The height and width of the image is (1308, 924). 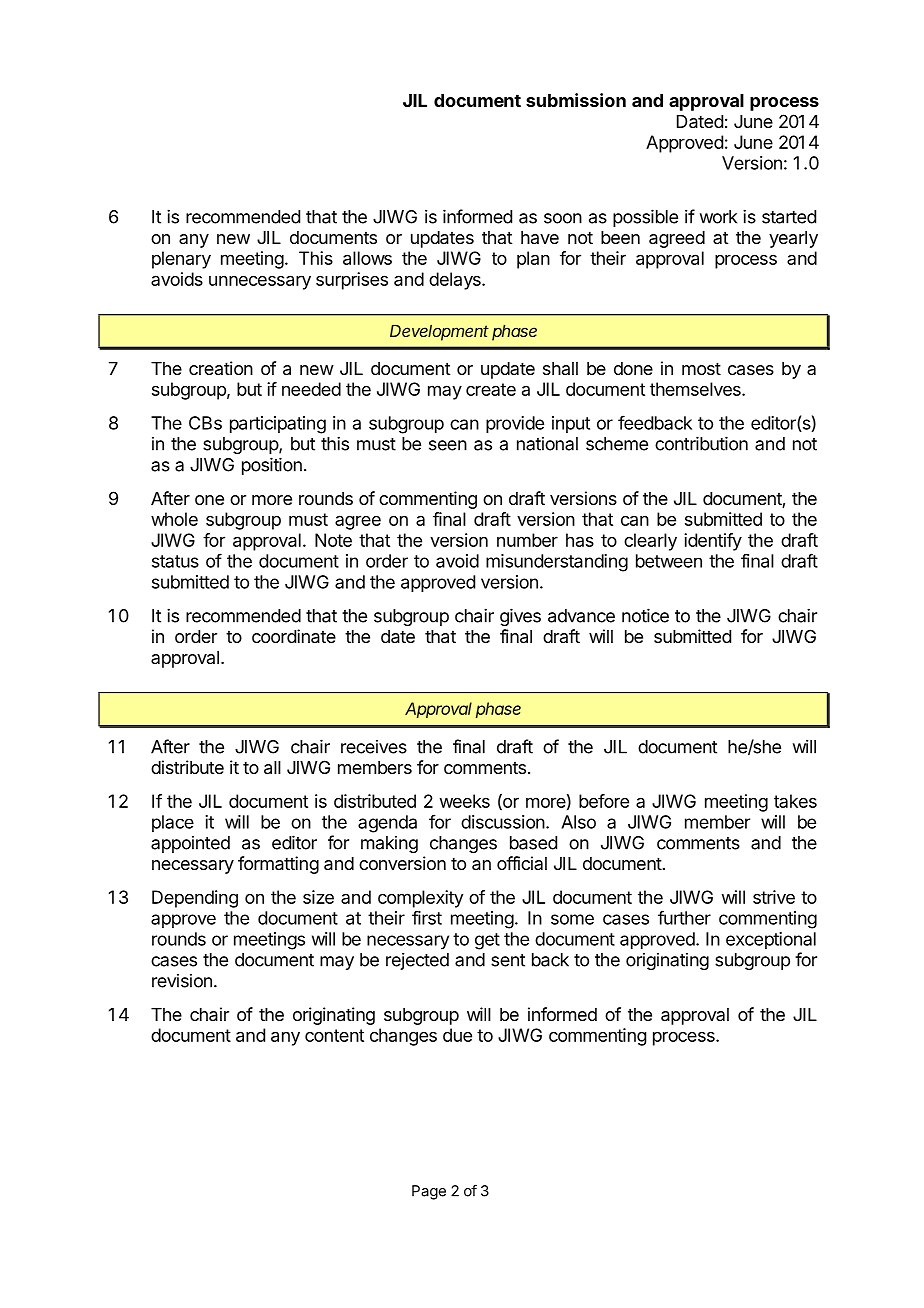 What do you see at coordinates (429, 1192) in the image?
I see `Page` at bounding box center [429, 1192].
